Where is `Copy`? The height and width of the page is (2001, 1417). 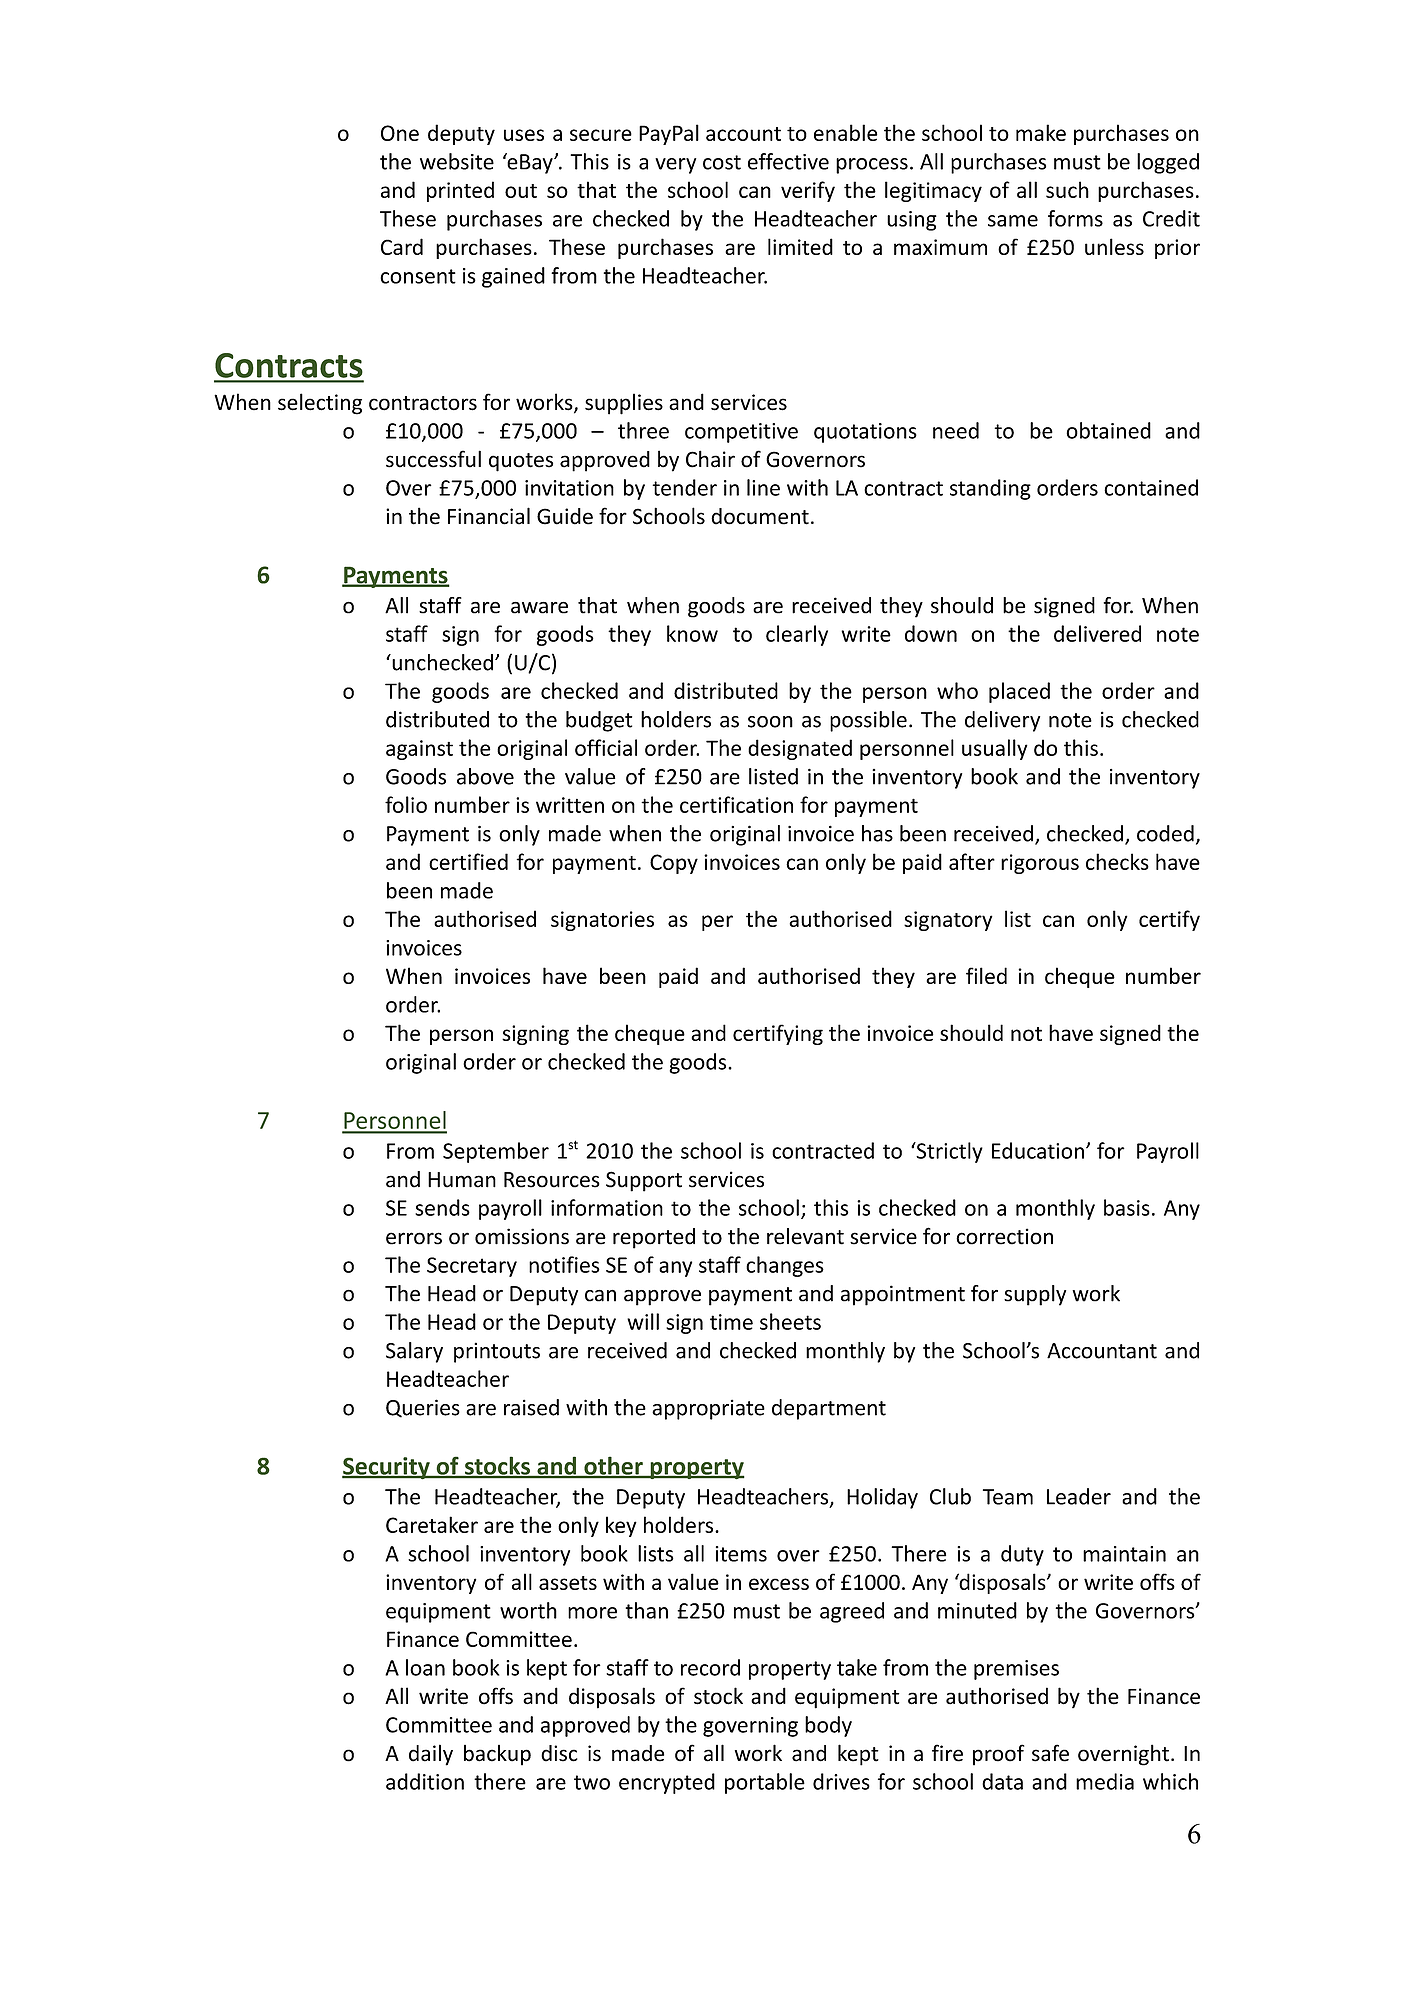
Copy is located at coordinates (674, 864).
